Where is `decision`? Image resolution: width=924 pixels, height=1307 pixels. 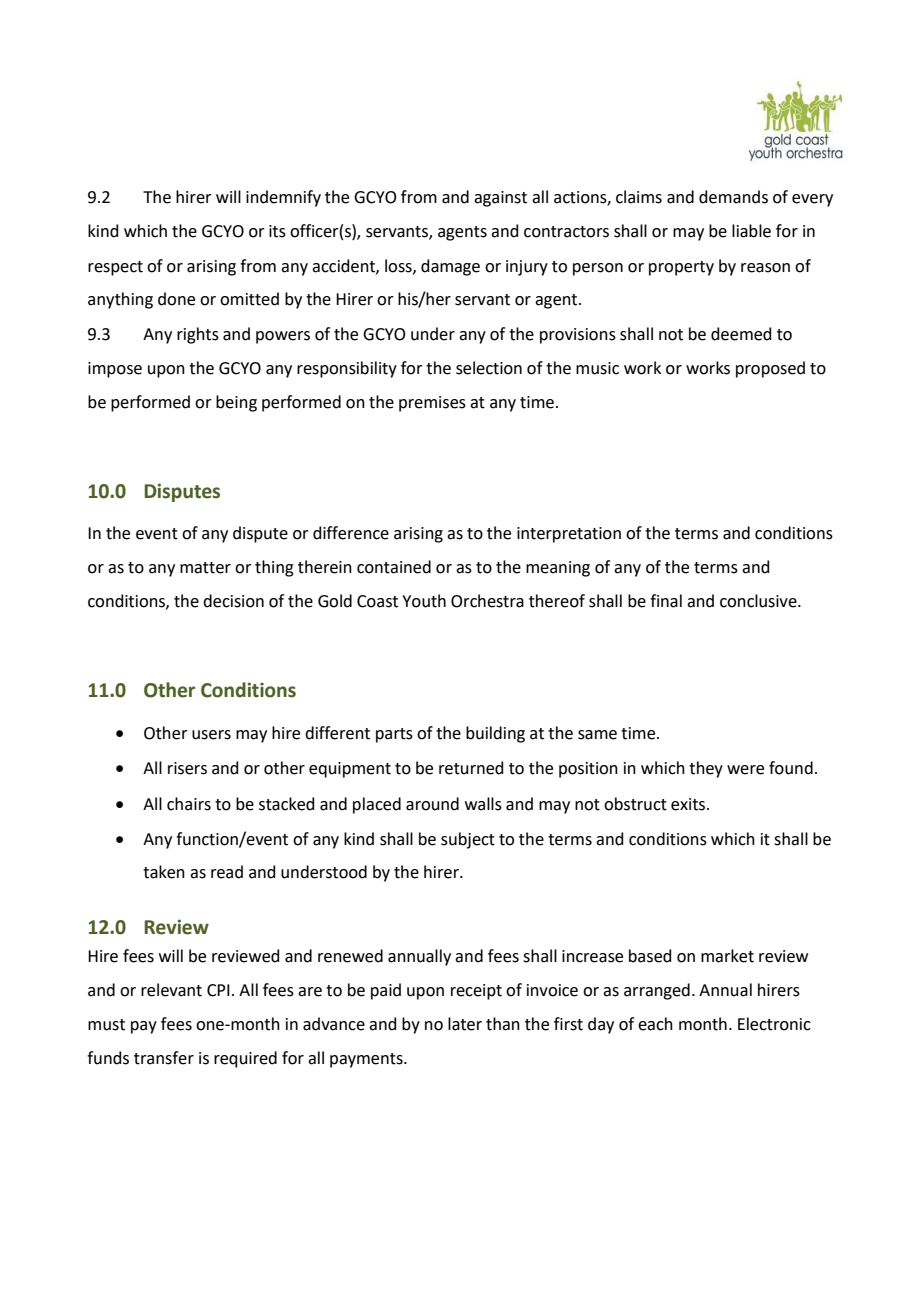 decision is located at coordinates (233, 601).
